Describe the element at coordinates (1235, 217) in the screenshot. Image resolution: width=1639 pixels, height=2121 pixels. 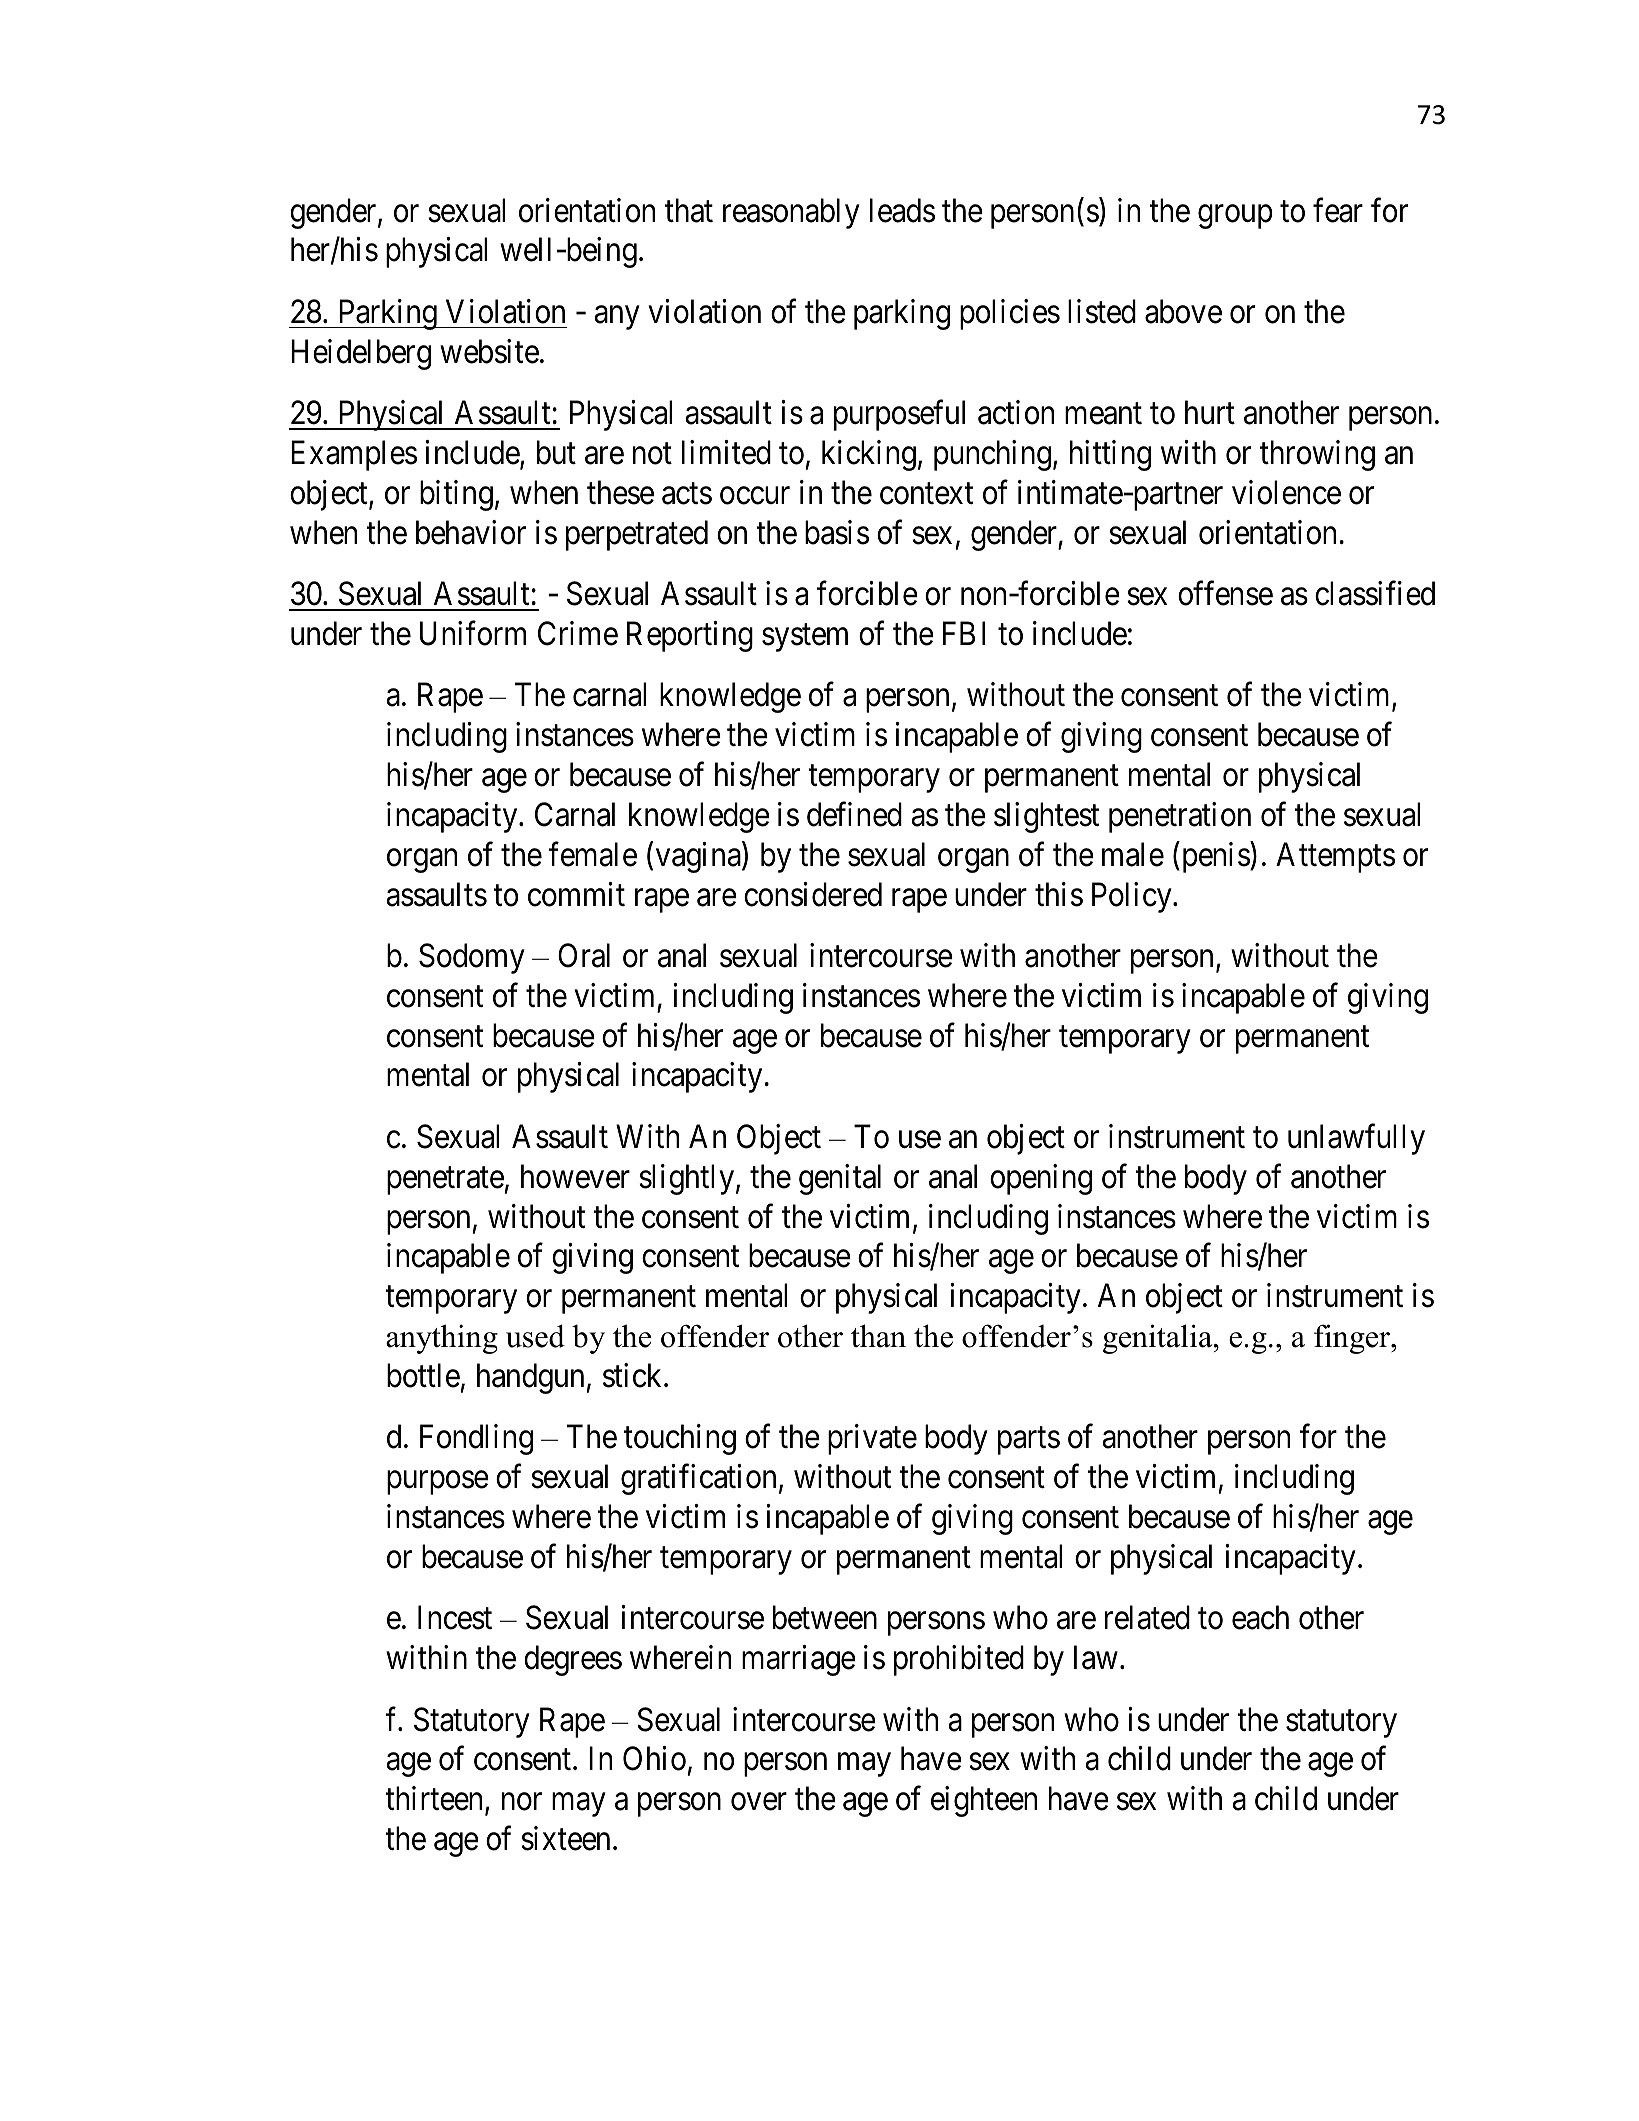
I see `group` at that location.
